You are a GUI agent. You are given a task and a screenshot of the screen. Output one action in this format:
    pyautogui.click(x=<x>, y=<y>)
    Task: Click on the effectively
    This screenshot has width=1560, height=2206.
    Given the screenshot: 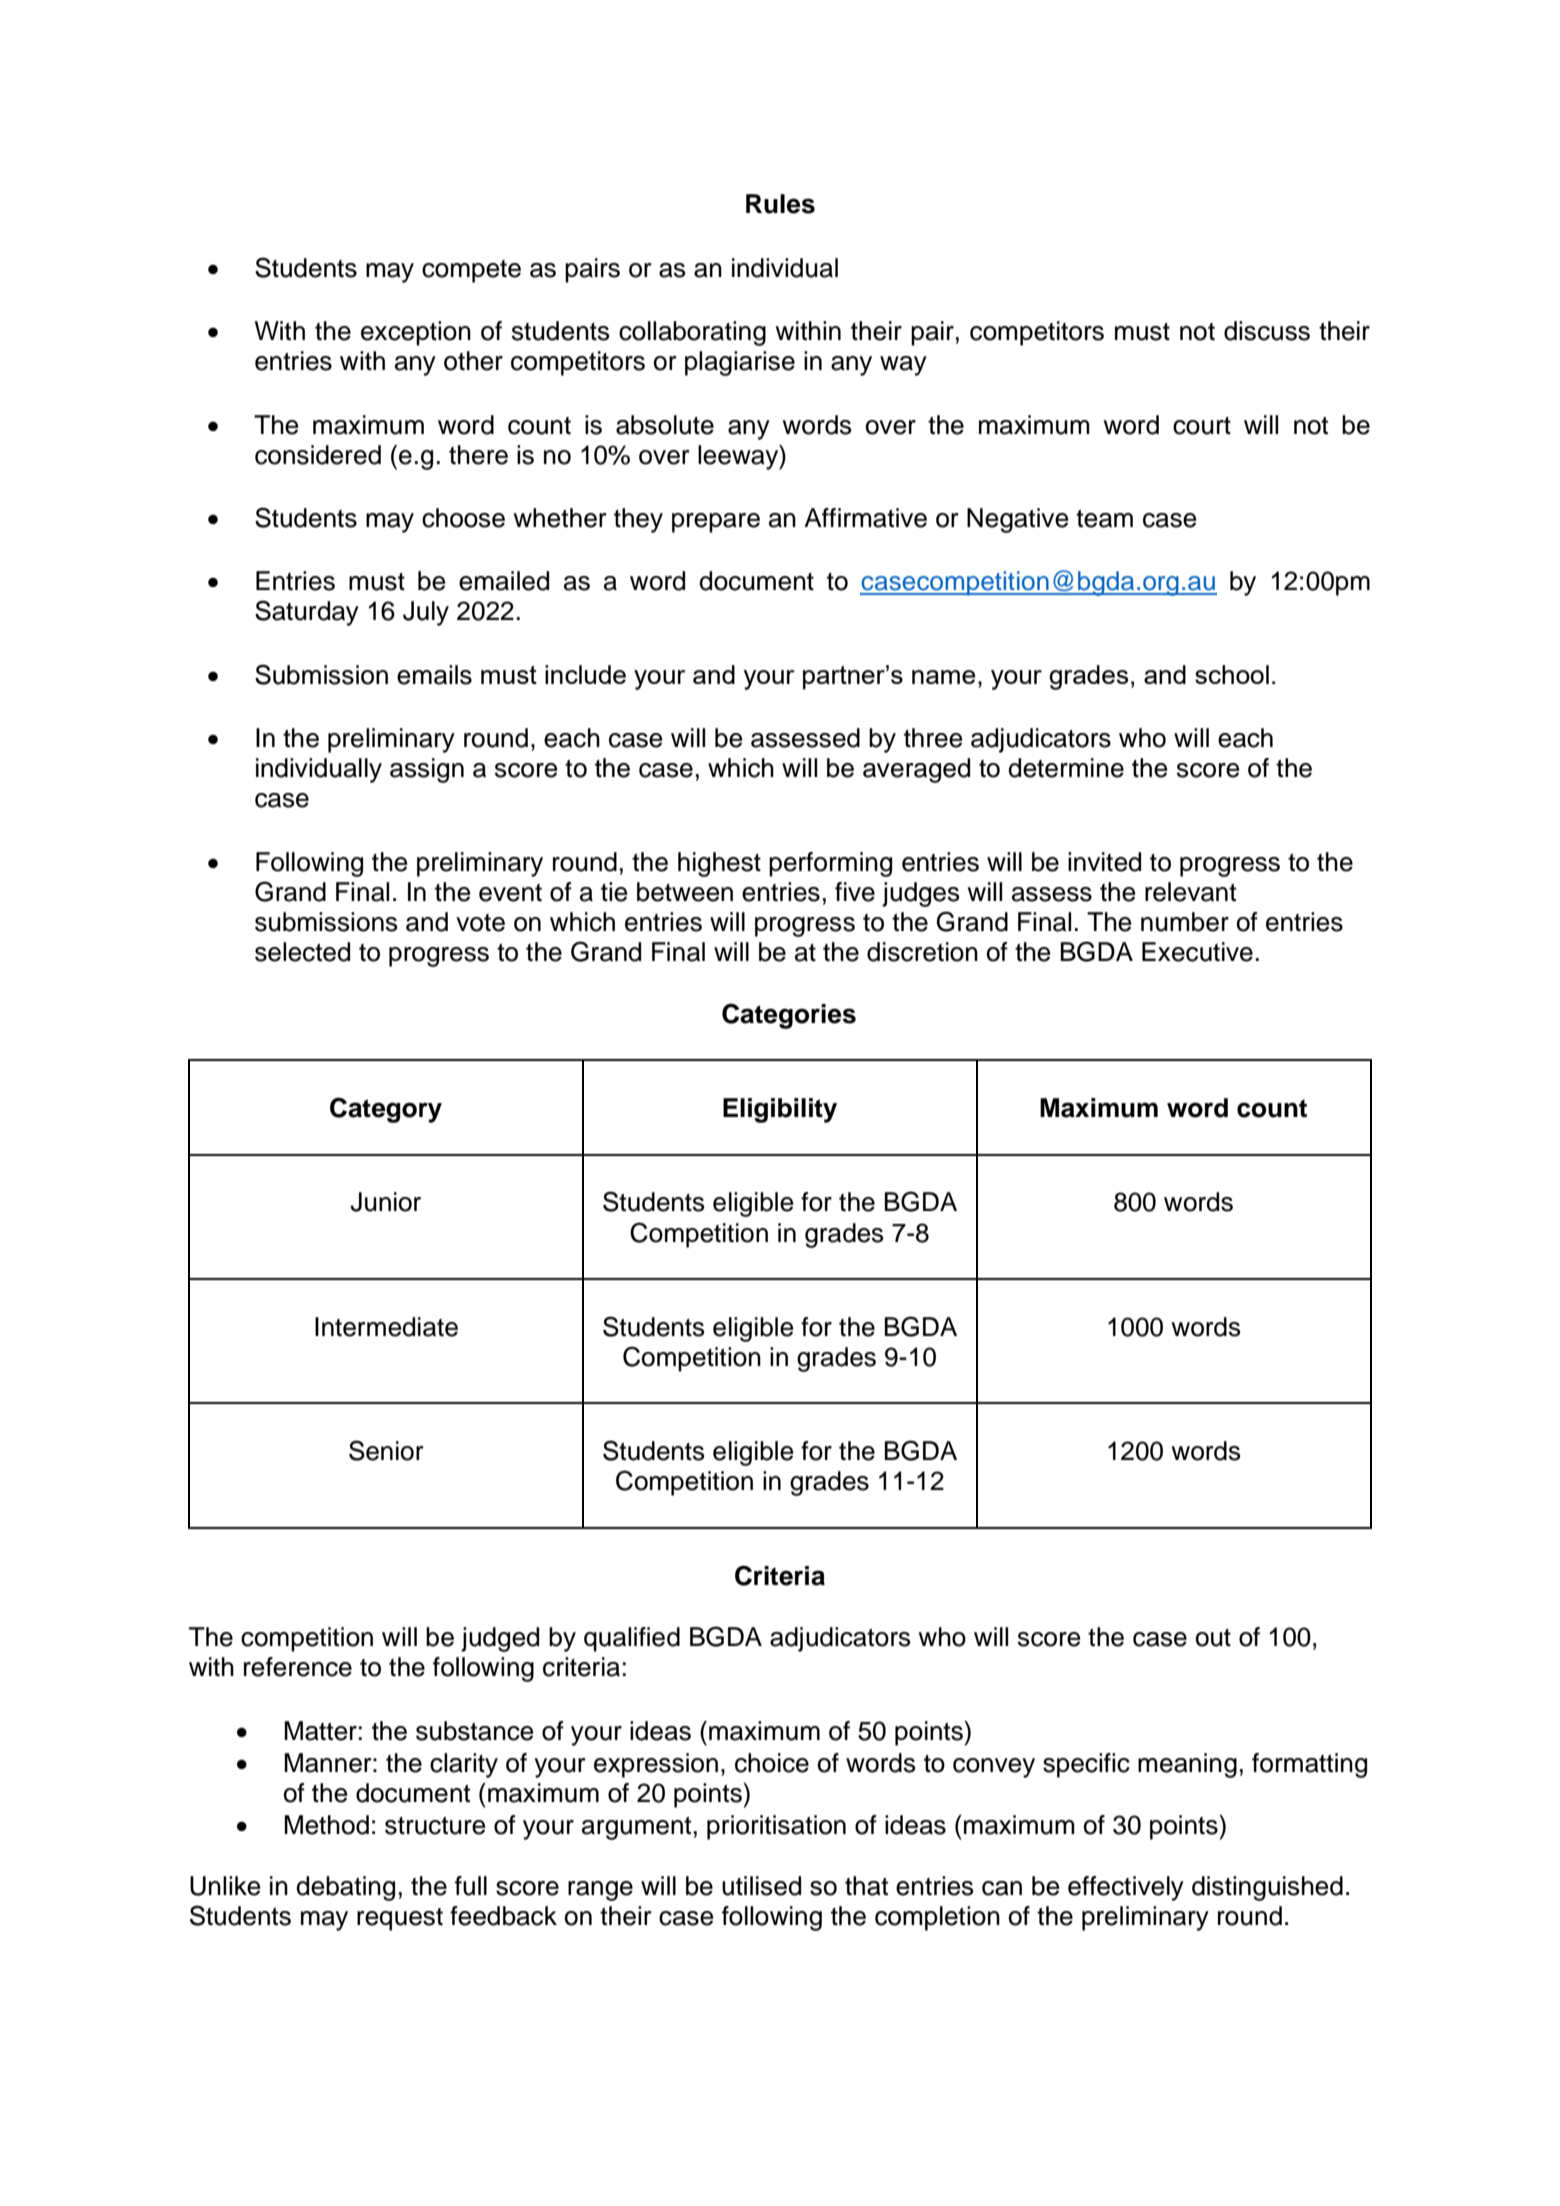 What is the action you would take?
    pyautogui.click(x=1126, y=1888)
